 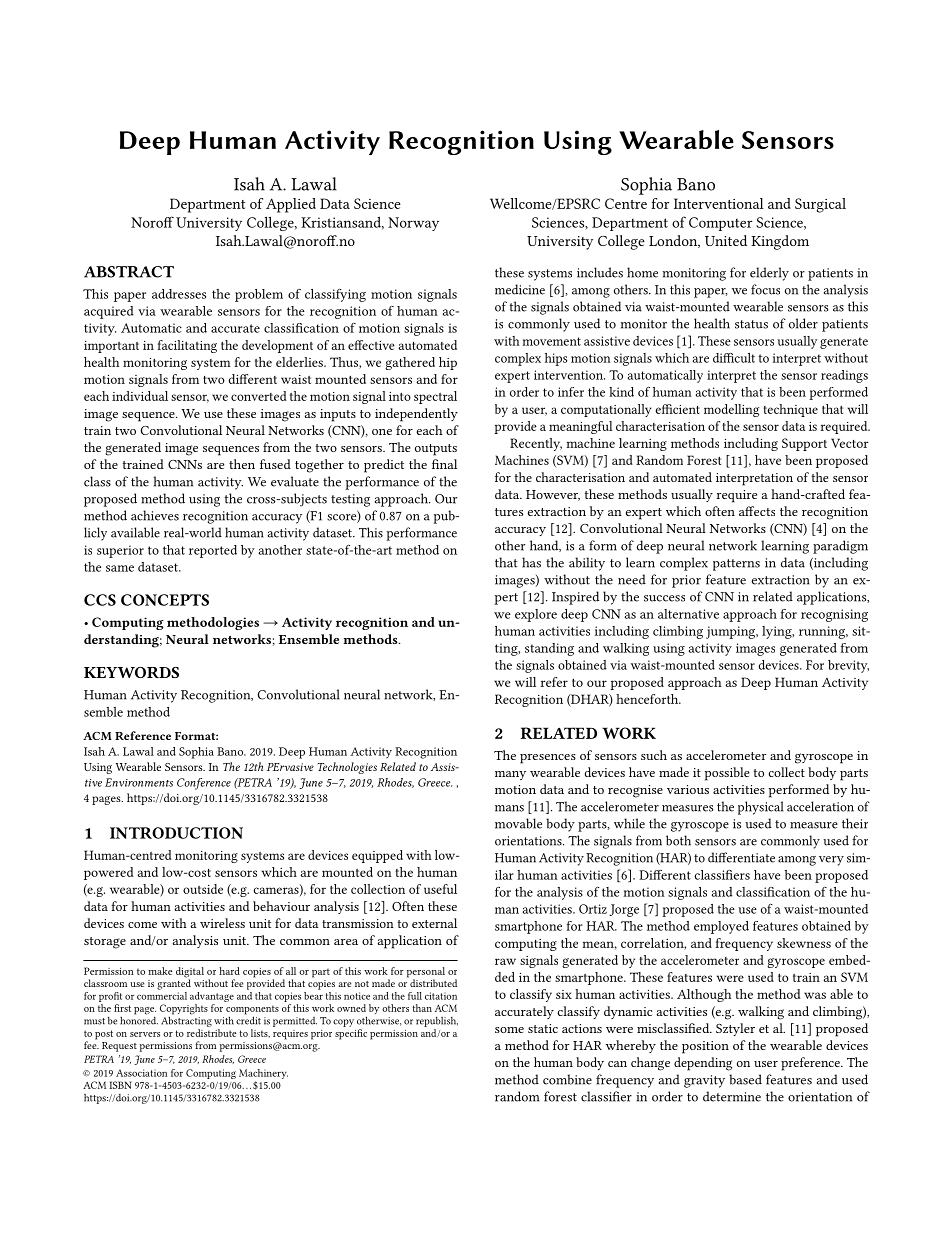 I want to click on Conference, so click(x=204, y=784).
